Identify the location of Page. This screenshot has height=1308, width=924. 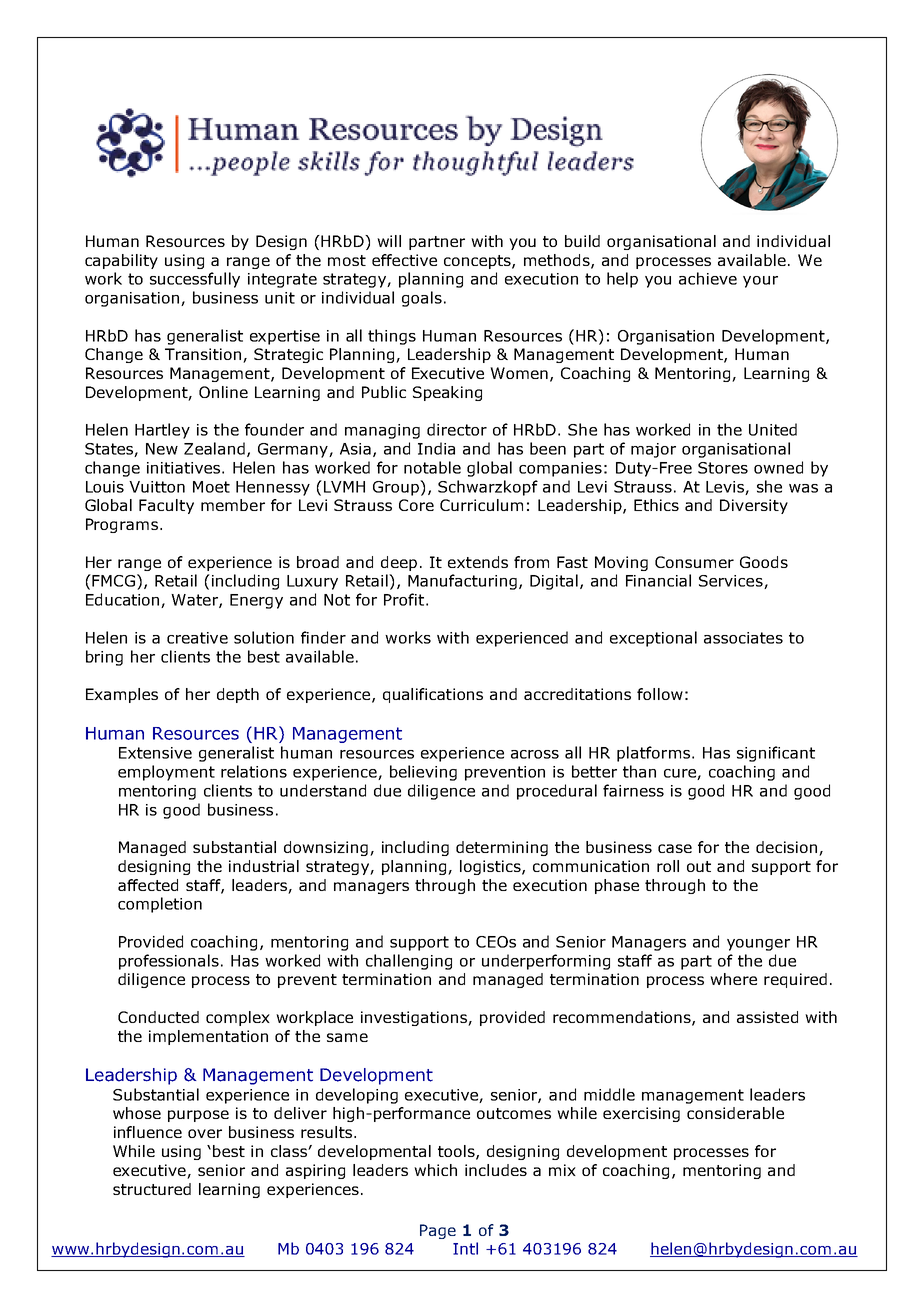
(438, 1231).
